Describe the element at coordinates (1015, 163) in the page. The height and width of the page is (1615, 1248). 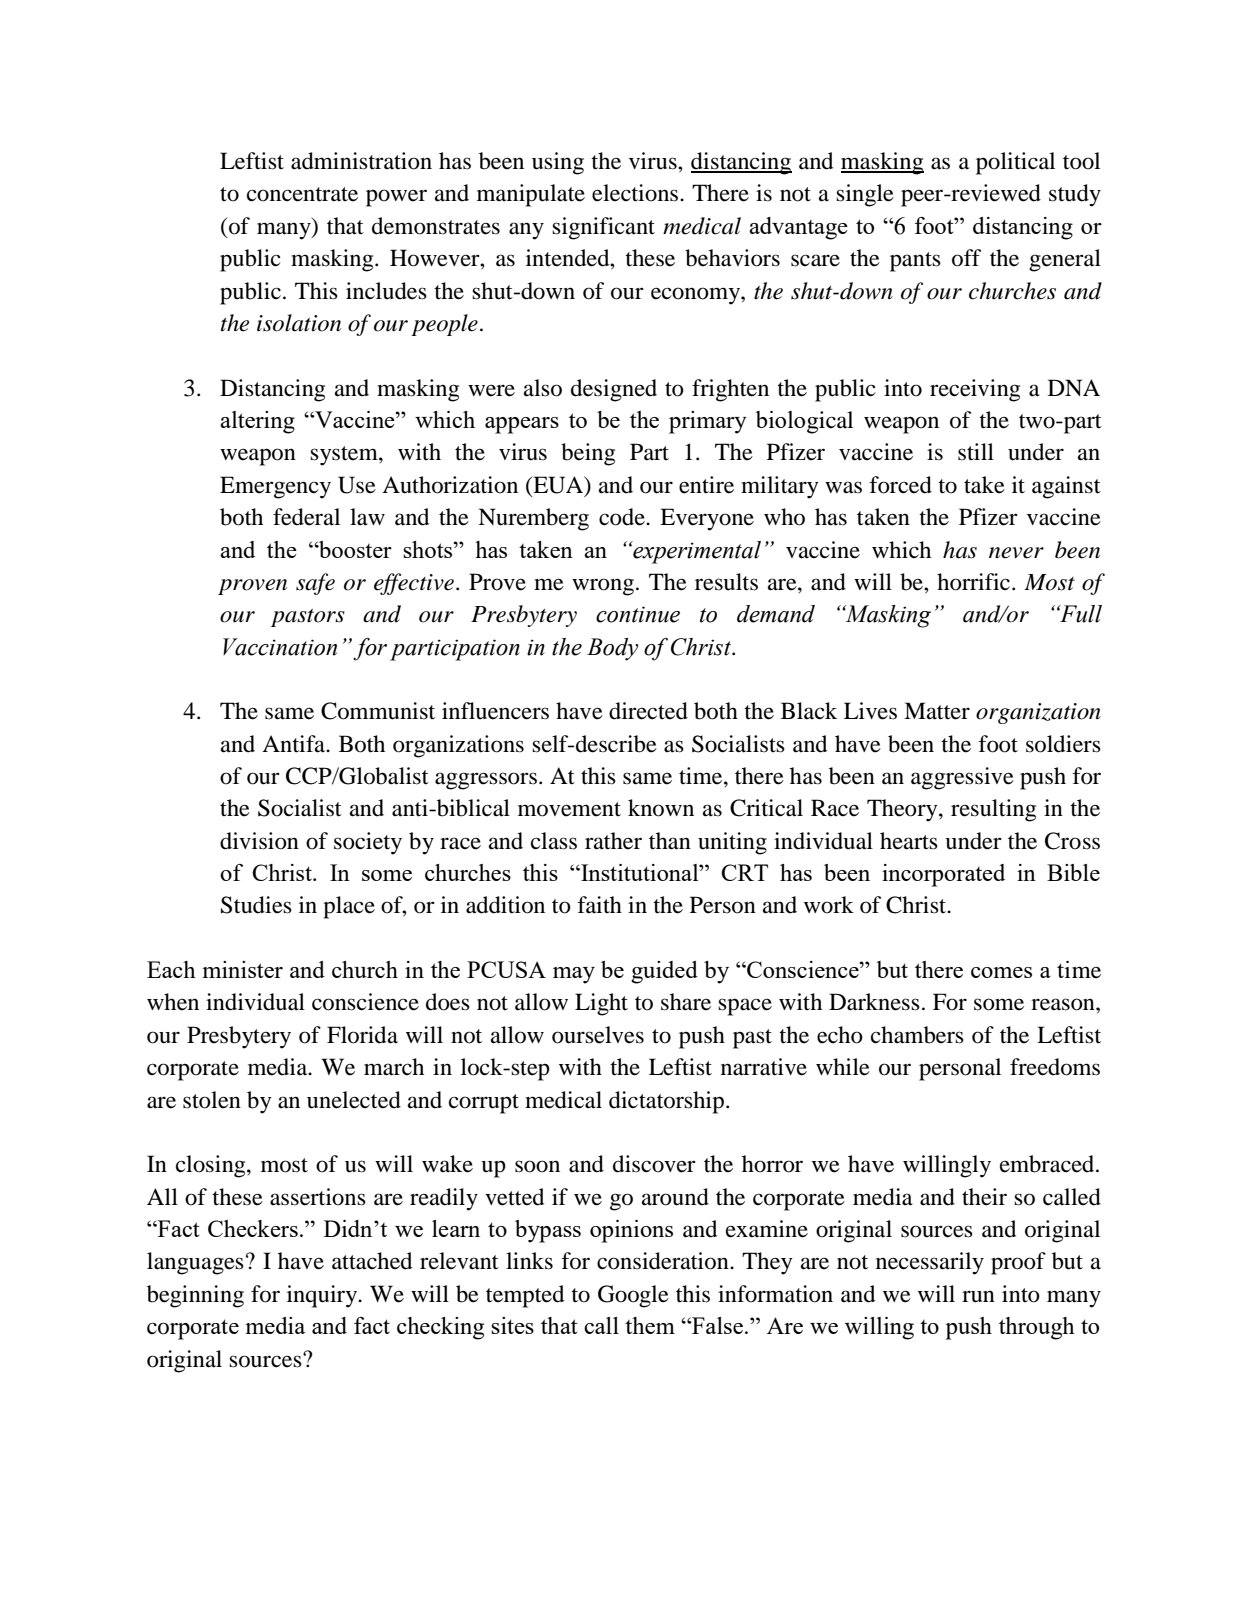
I see `political` at that location.
